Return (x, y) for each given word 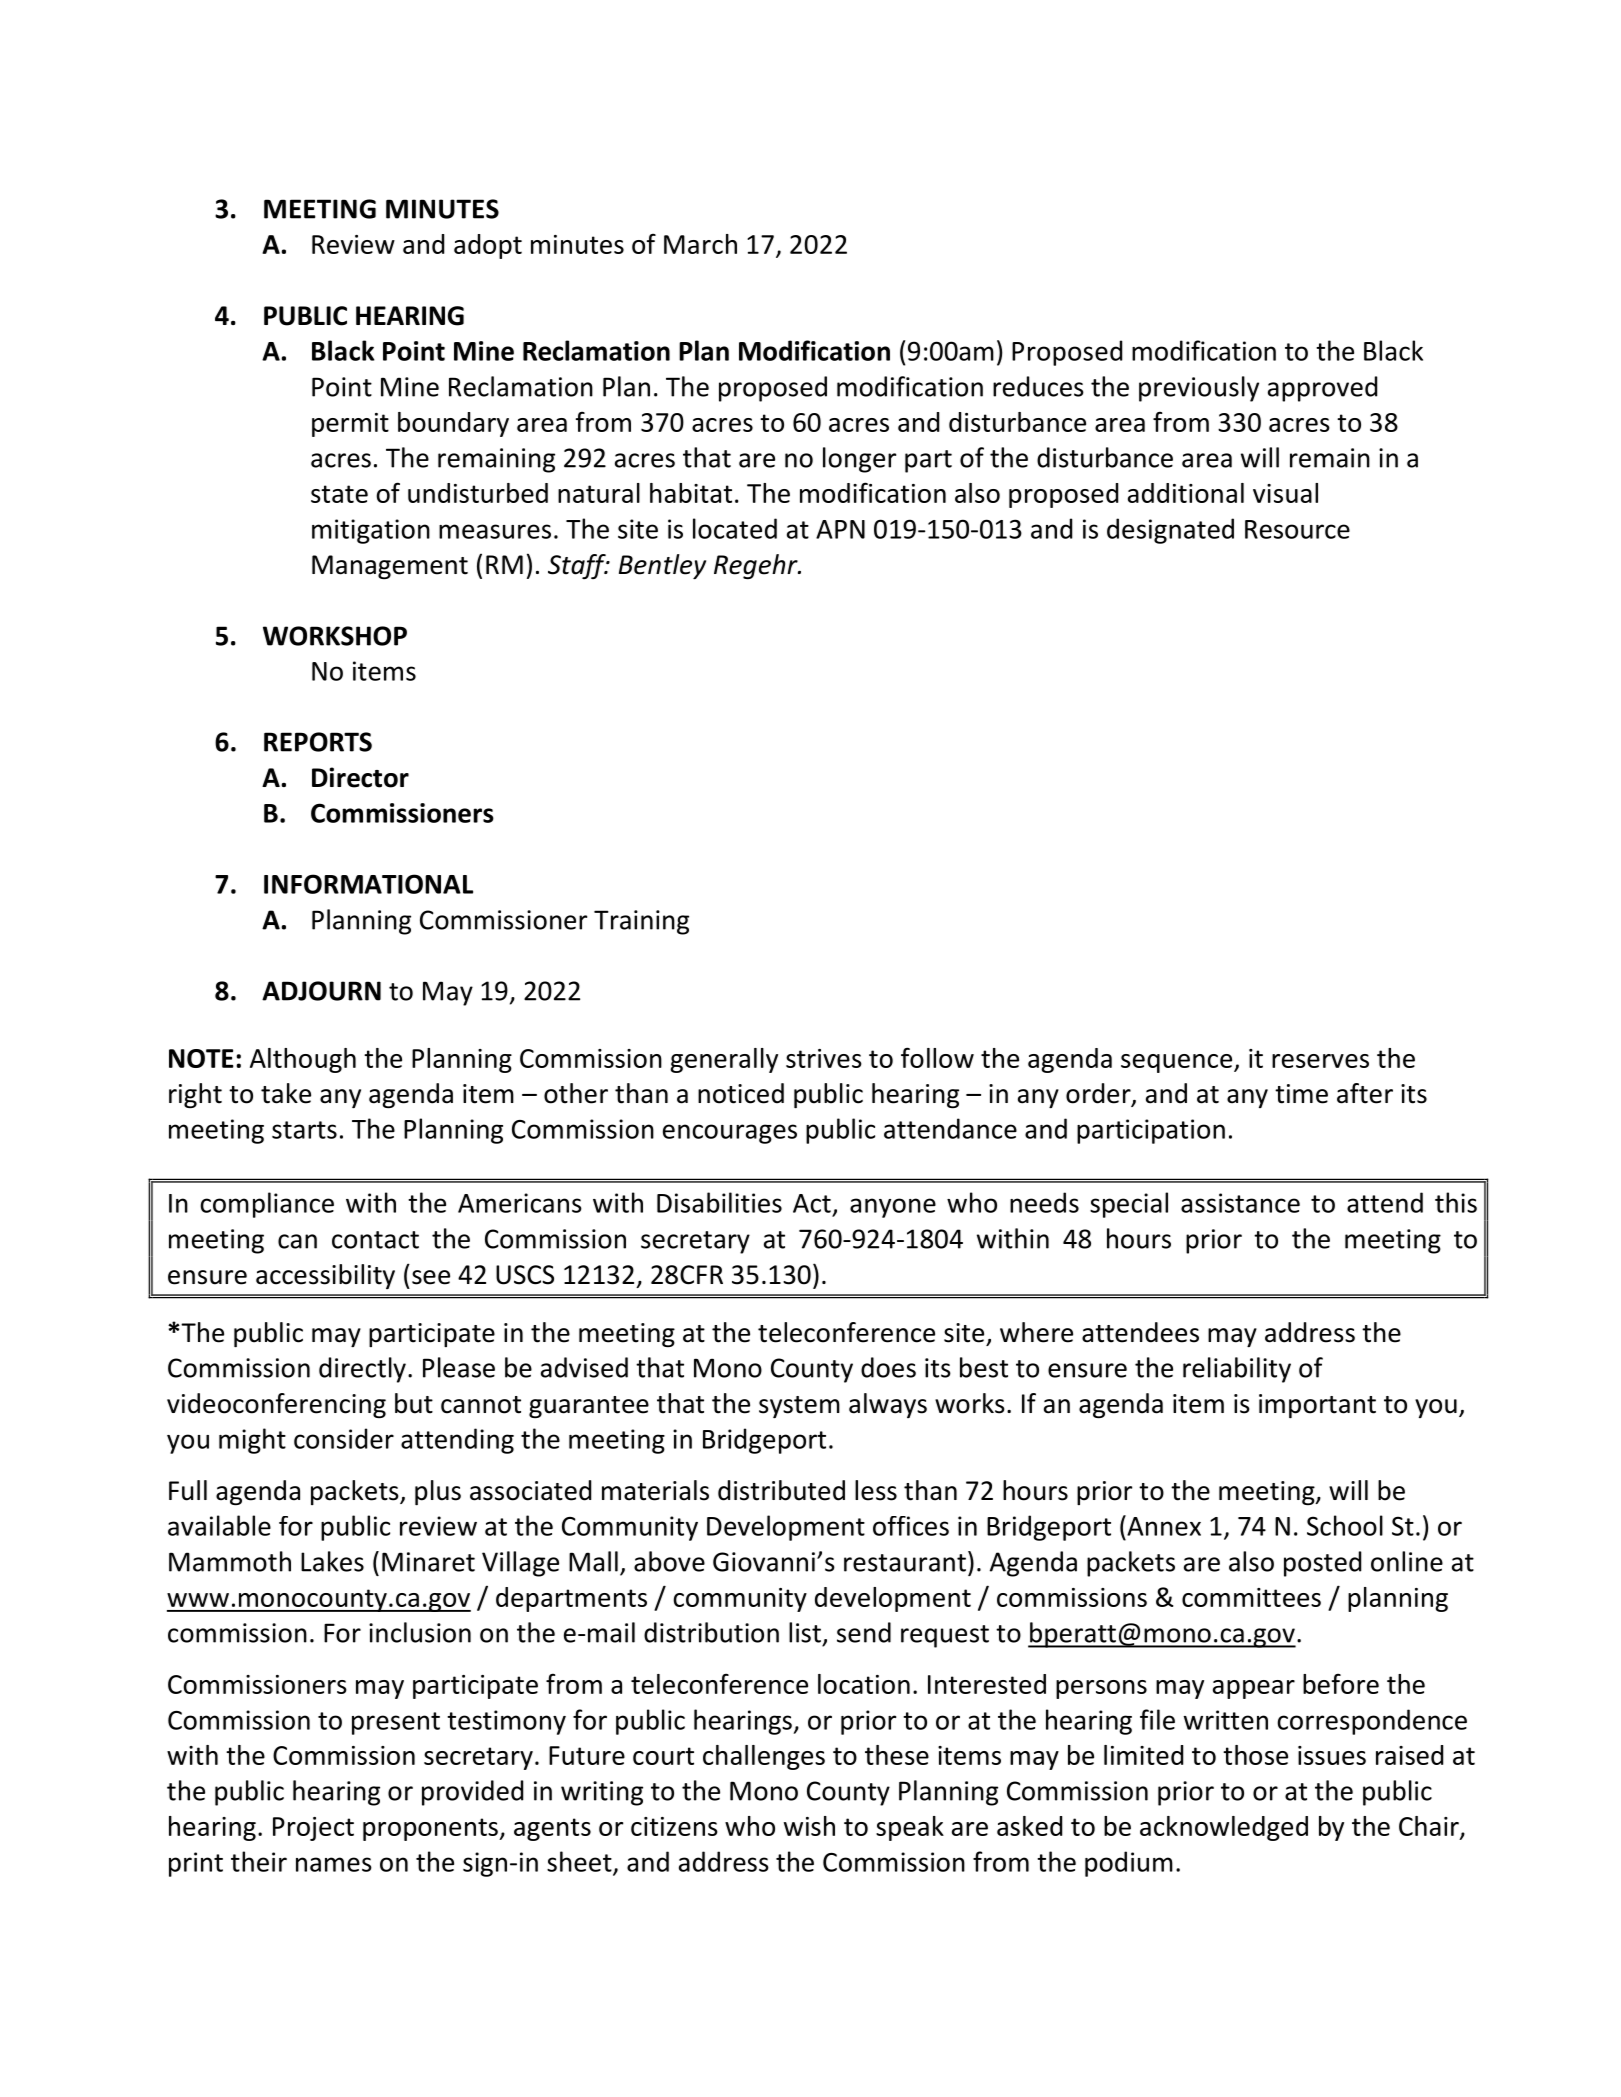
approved (1322, 389)
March (700, 244)
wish (809, 1826)
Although (303, 1060)
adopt (488, 246)
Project (313, 1829)
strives (824, 1058)
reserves (1320, 1061)
